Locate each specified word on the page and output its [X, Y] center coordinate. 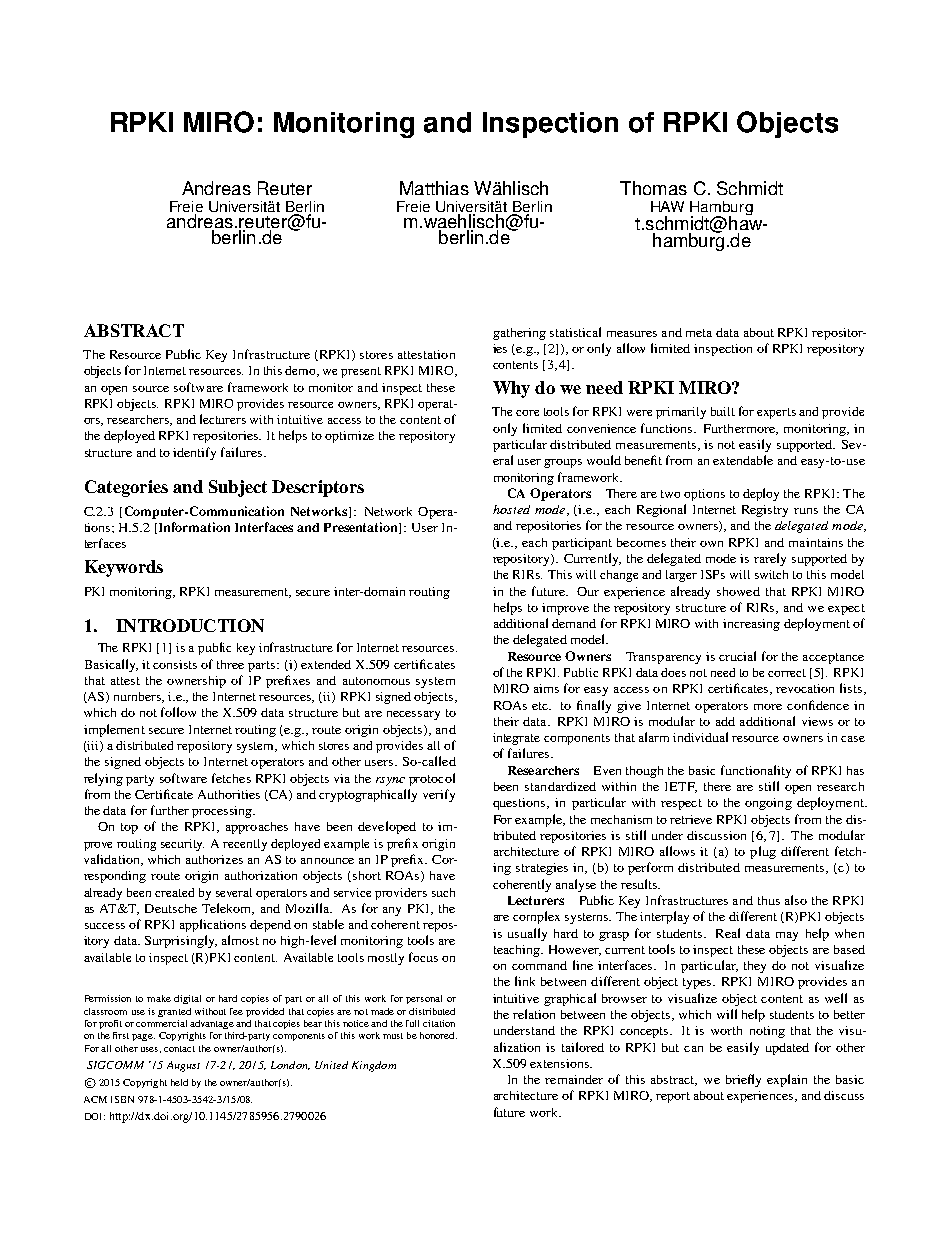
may [787, 936]
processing [223, 812]
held [179, 1082]
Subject [238, 488]
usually [527, 934]
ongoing [768, 804]
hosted [511, 509]
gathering [519, 334]
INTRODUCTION [190, 625]
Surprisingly [181, 941]
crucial [737, 656]
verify [439, 795]
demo [302, 371]
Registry [765, 511]
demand [574, 623]
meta [699, 333]
